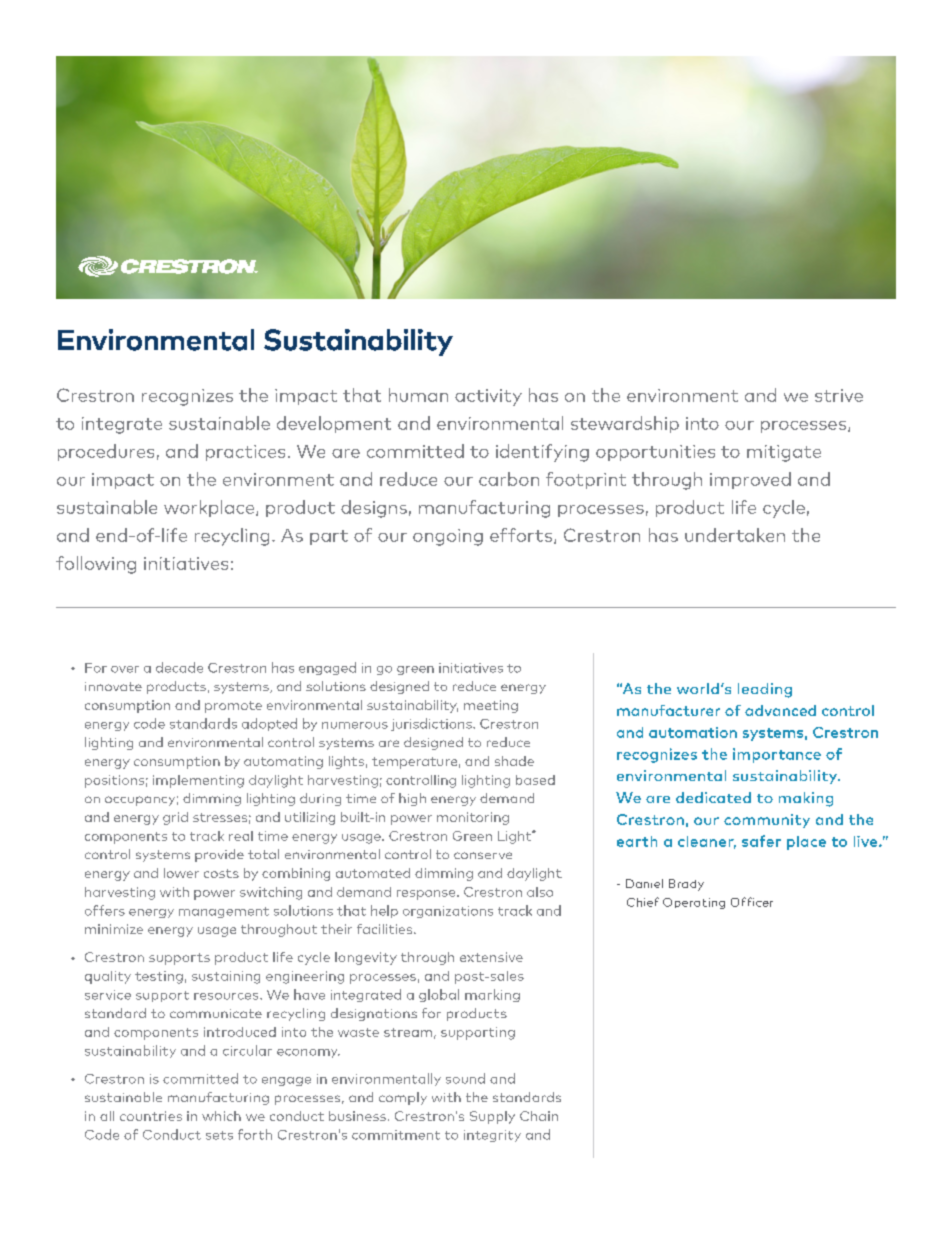 The image size is (952, 1233). I want to click on activity, so click(488, 397).
